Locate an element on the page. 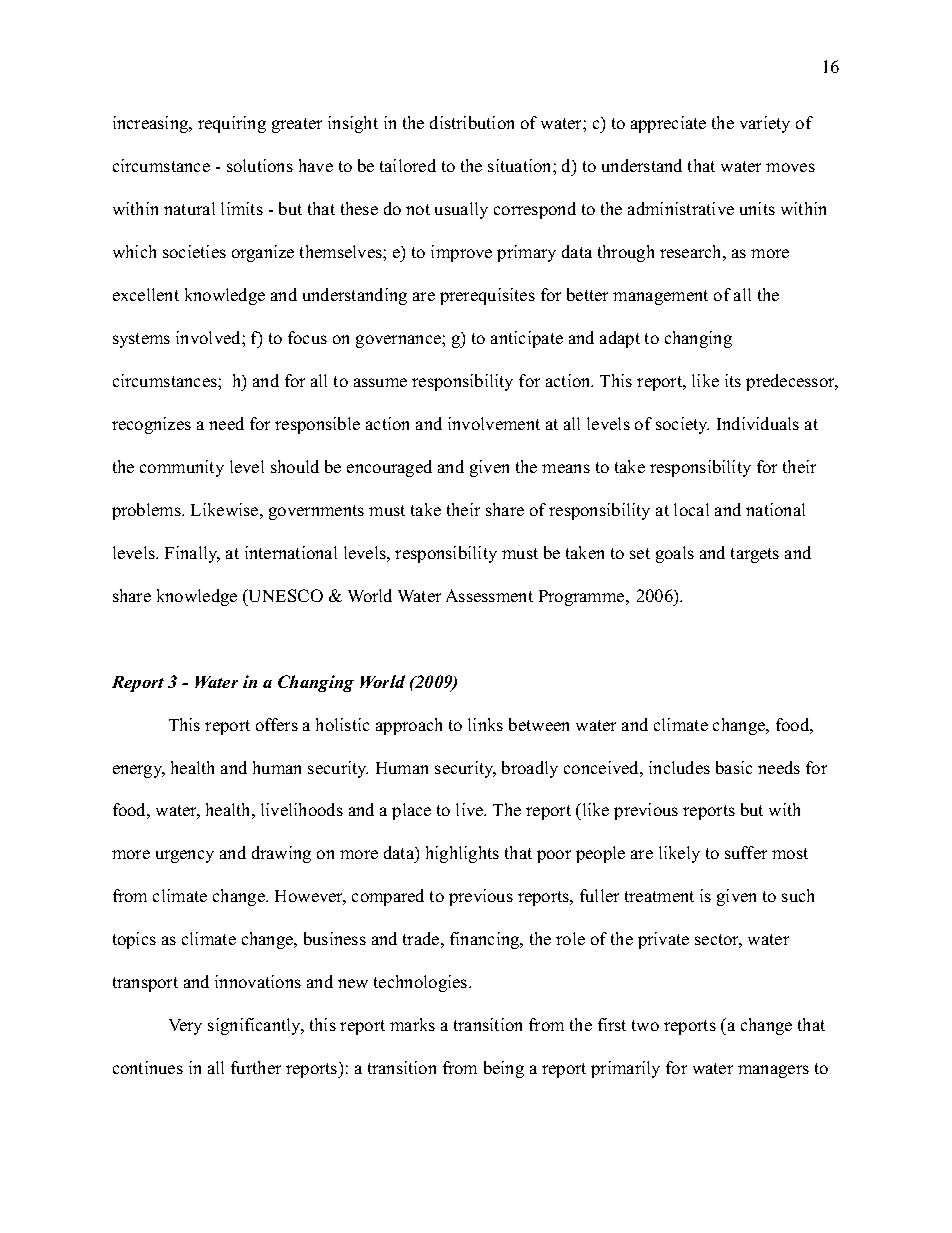 Image resolution: width=952 pixels, height=1233 pixels. Very is located at coordinates (185, 1027).
